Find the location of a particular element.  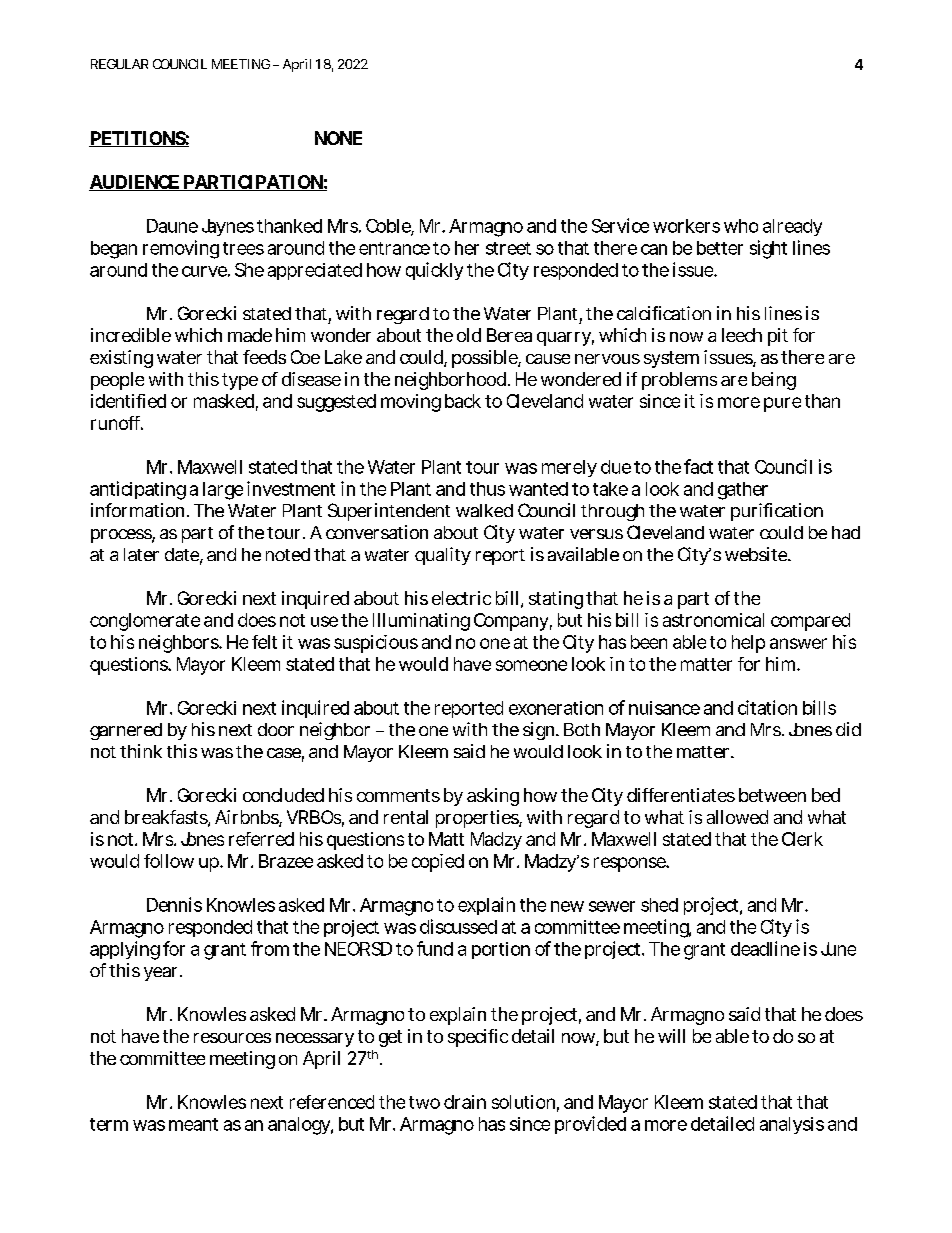

who is located at coordinates (741, 226).
